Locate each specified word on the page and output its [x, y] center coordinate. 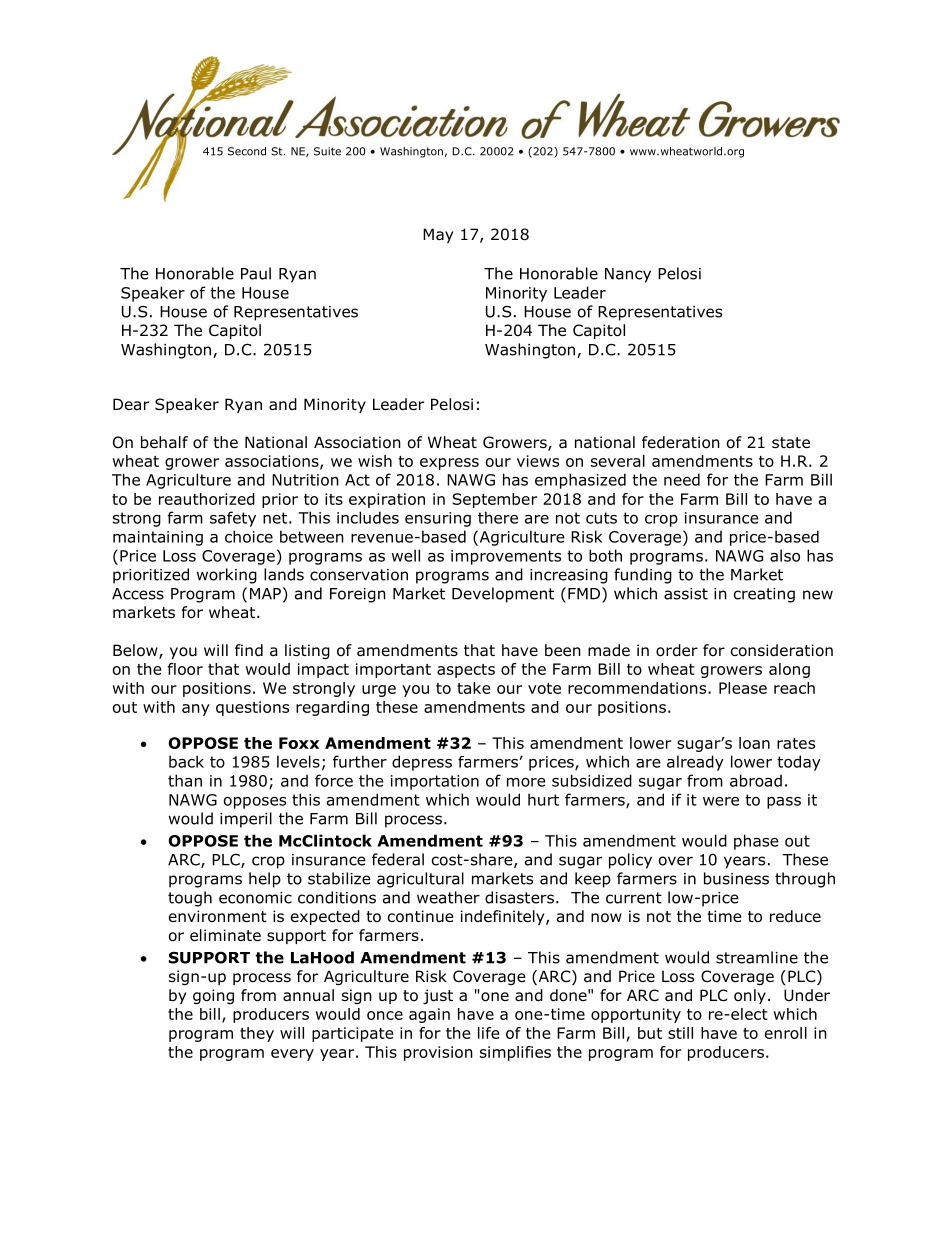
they [257, 1034]
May [438, 235]
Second [247, 151]
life [488, 1033]
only [750, 996]
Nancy [628, 275]
